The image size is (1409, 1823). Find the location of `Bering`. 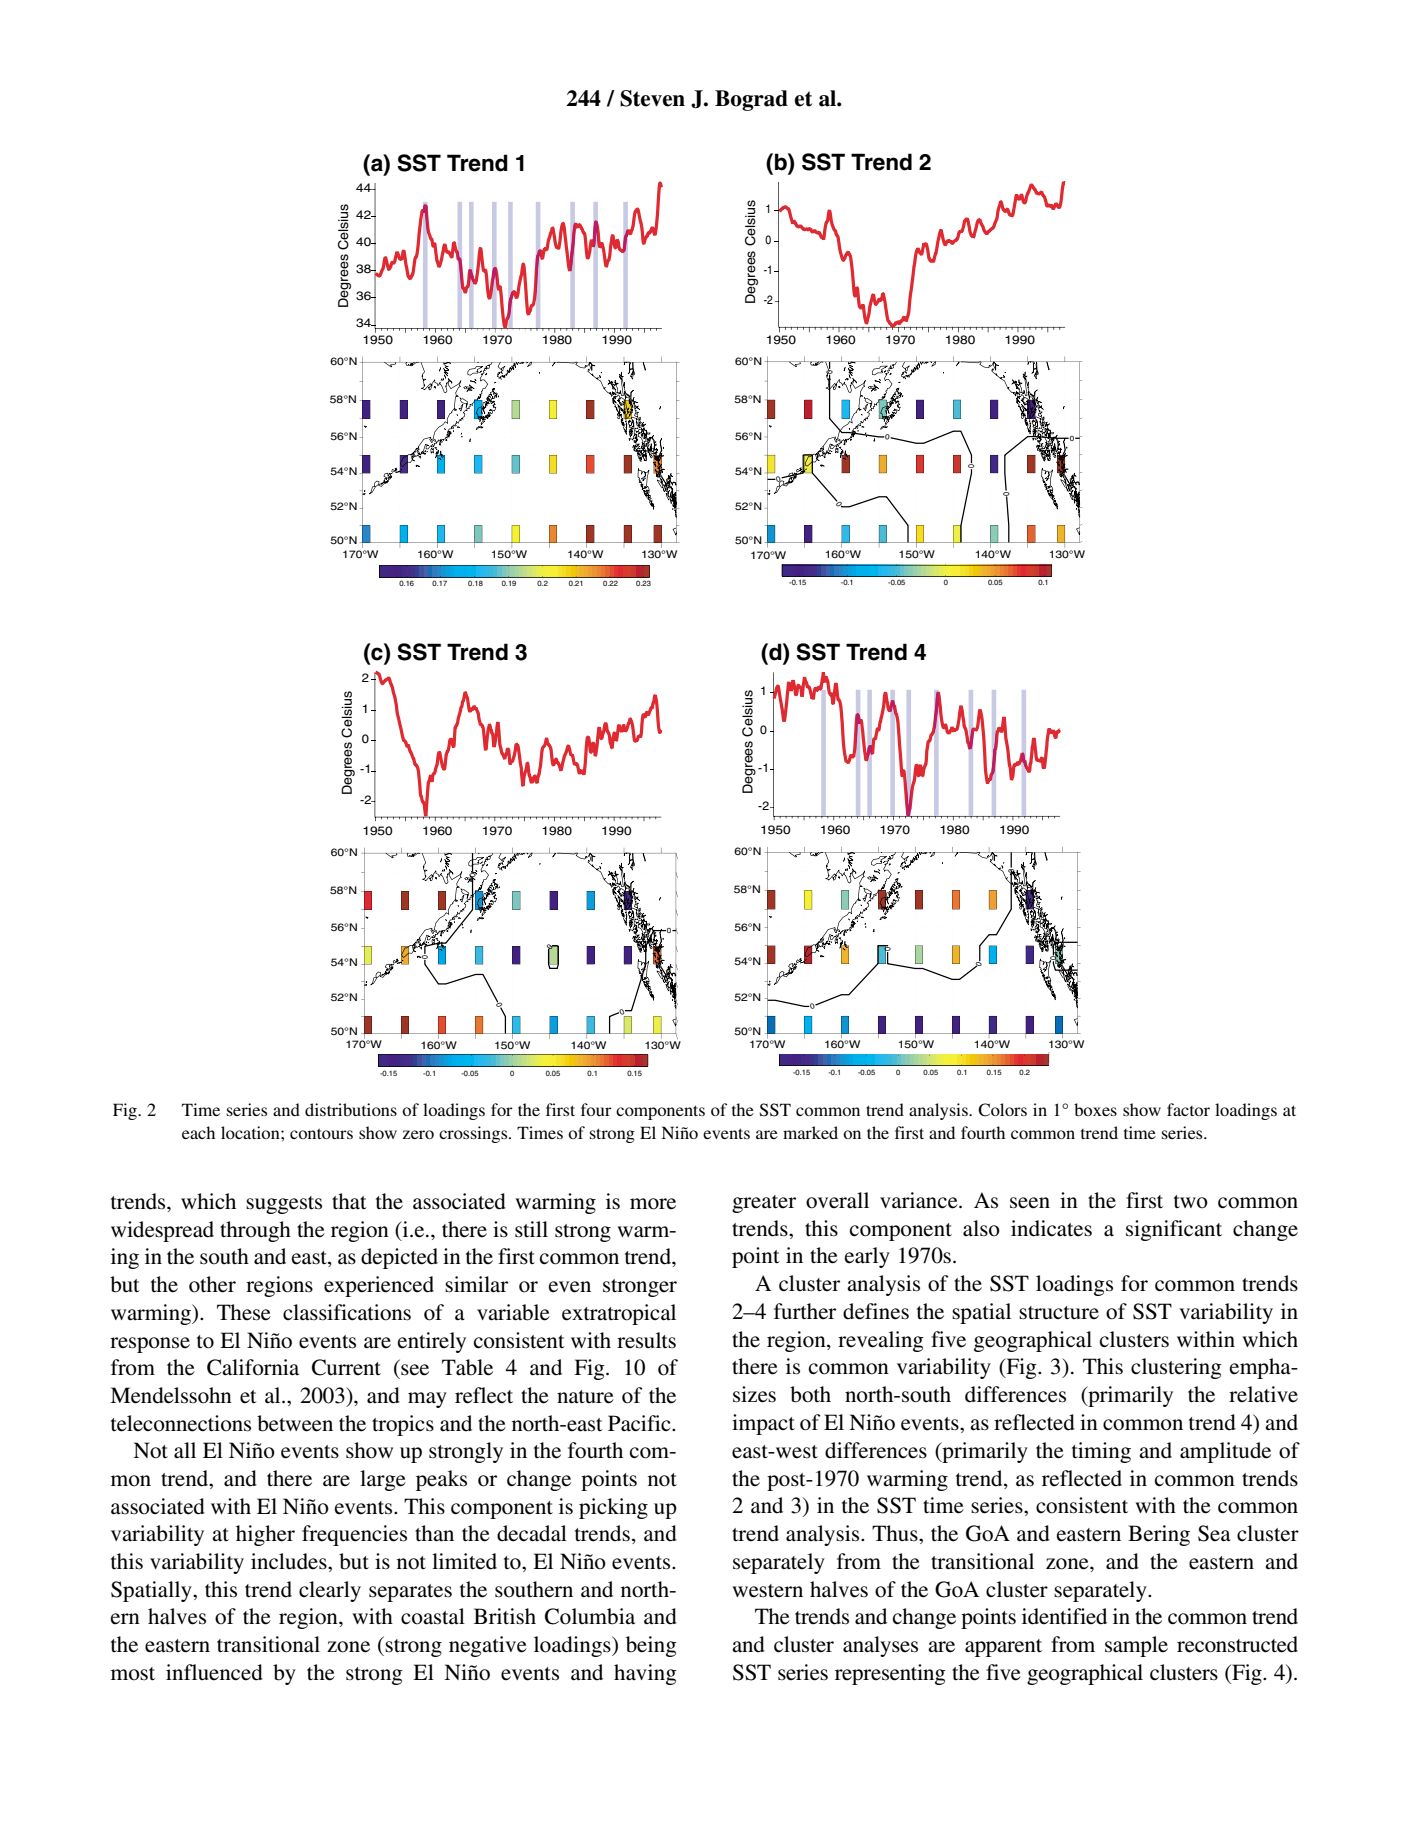

Bering is located at coordinates (1159, 1535).
